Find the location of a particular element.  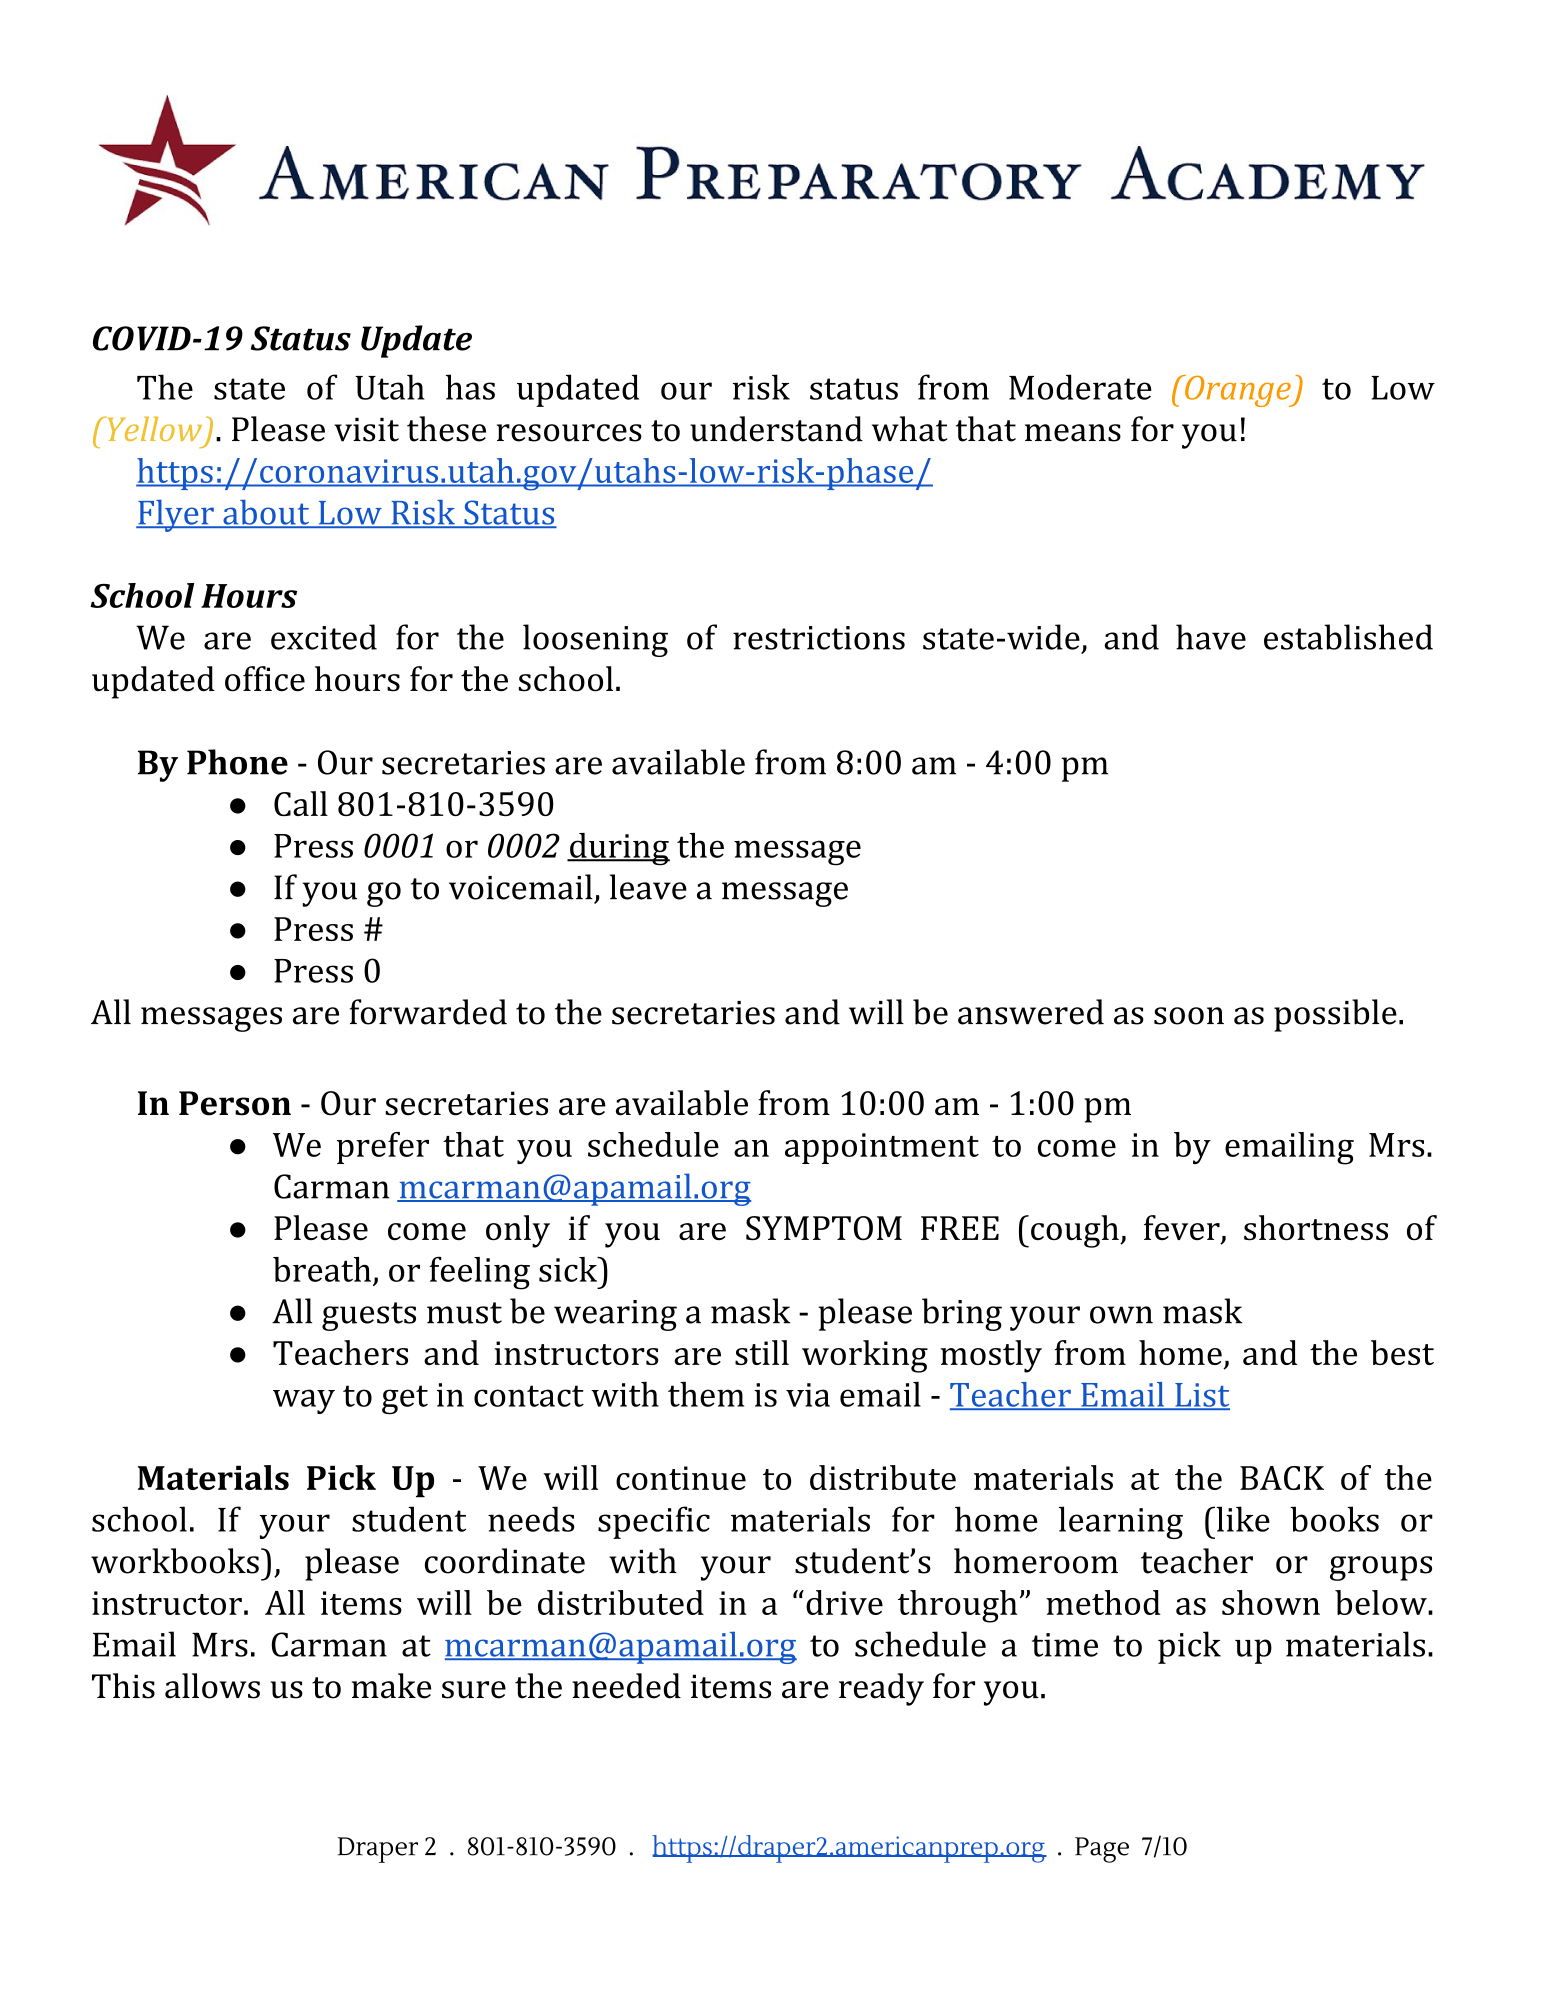

visit is located at coordinates (366, 430).
